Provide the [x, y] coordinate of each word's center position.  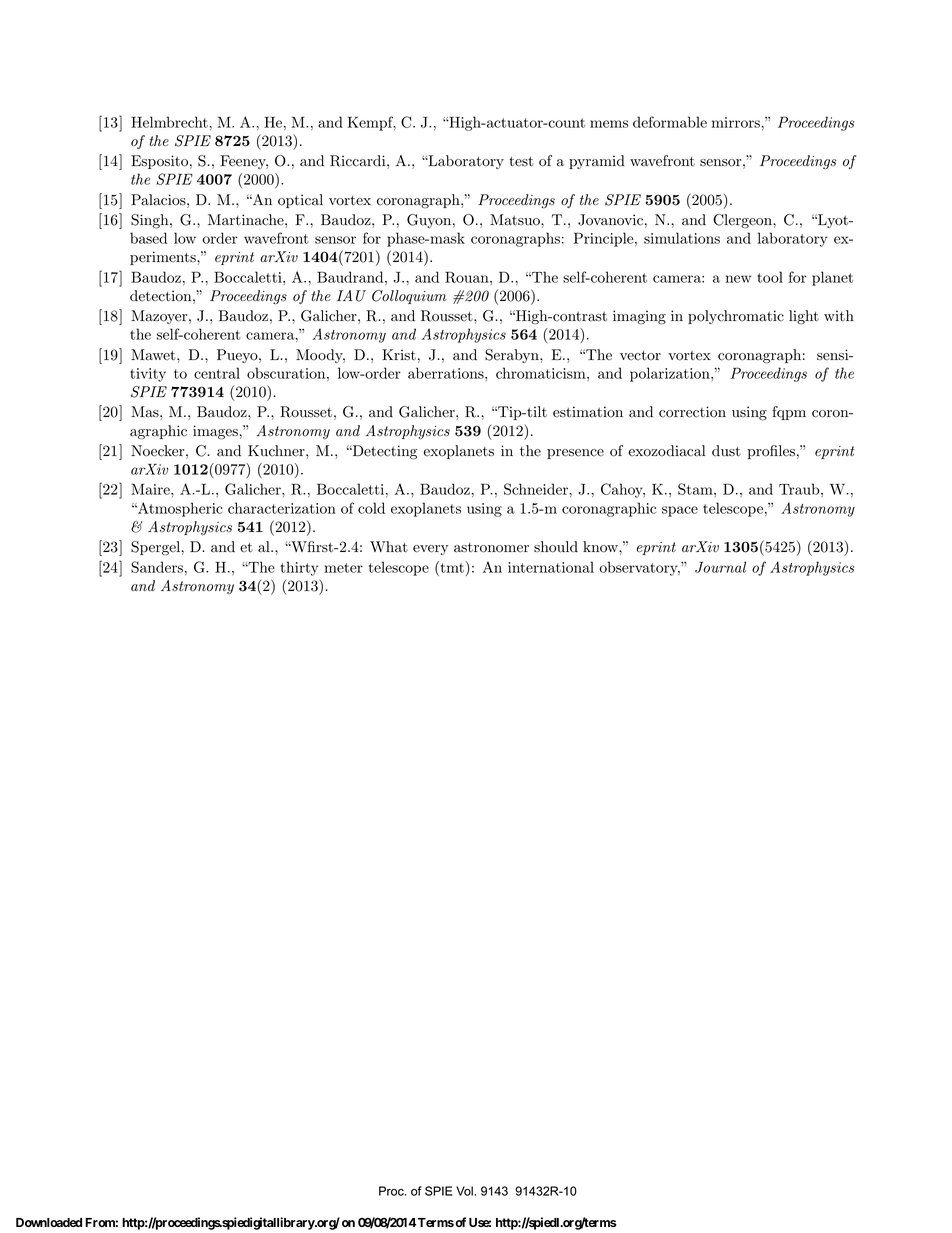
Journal [720, 567]
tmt [452, 567]
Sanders [157, 567]
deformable [670, 122]
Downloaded [49, 1222]
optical [300, 201]
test [521, 162]
